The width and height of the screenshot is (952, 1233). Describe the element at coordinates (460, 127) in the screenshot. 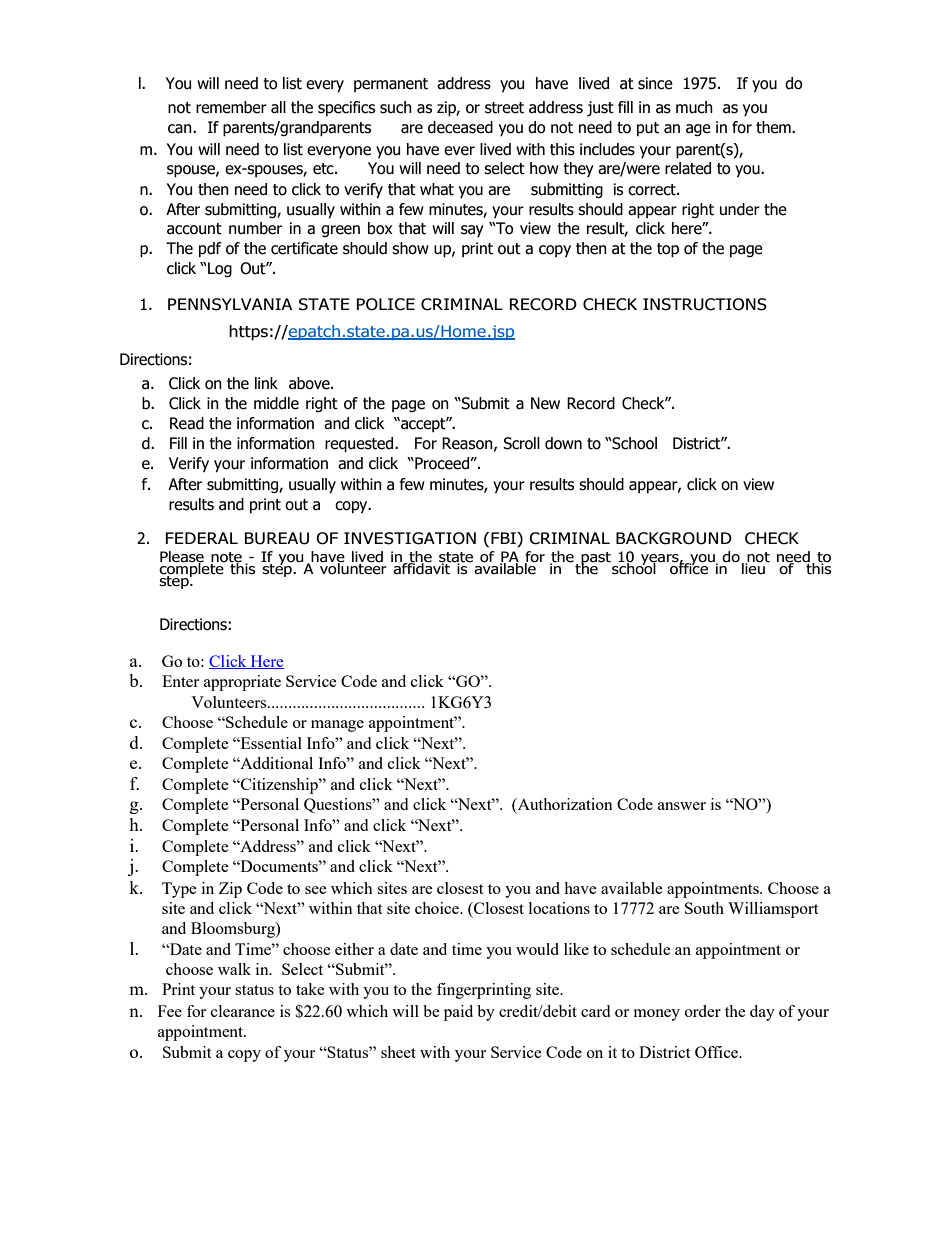

I see `deceased` at that location.
